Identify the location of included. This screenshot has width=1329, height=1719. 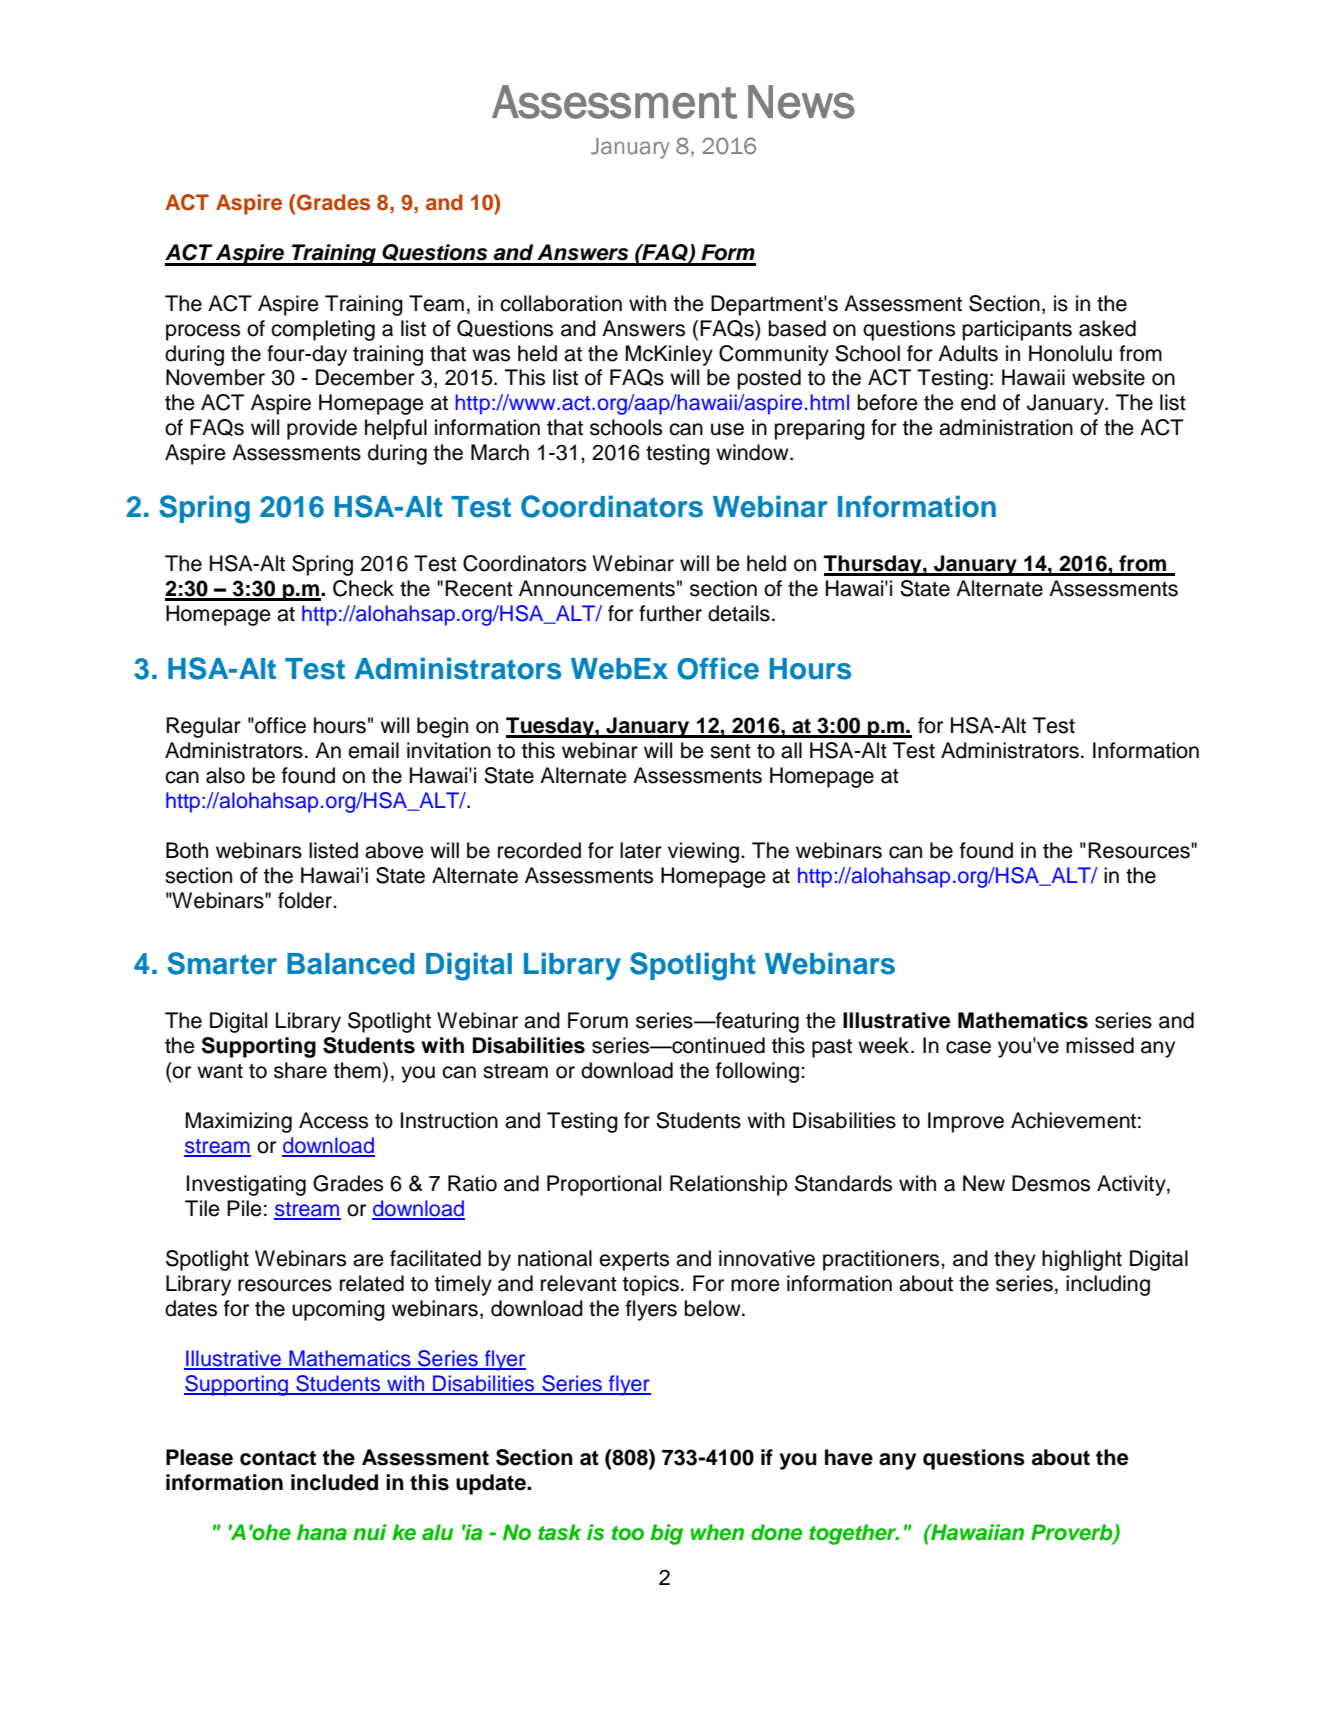
(334, 1482).
